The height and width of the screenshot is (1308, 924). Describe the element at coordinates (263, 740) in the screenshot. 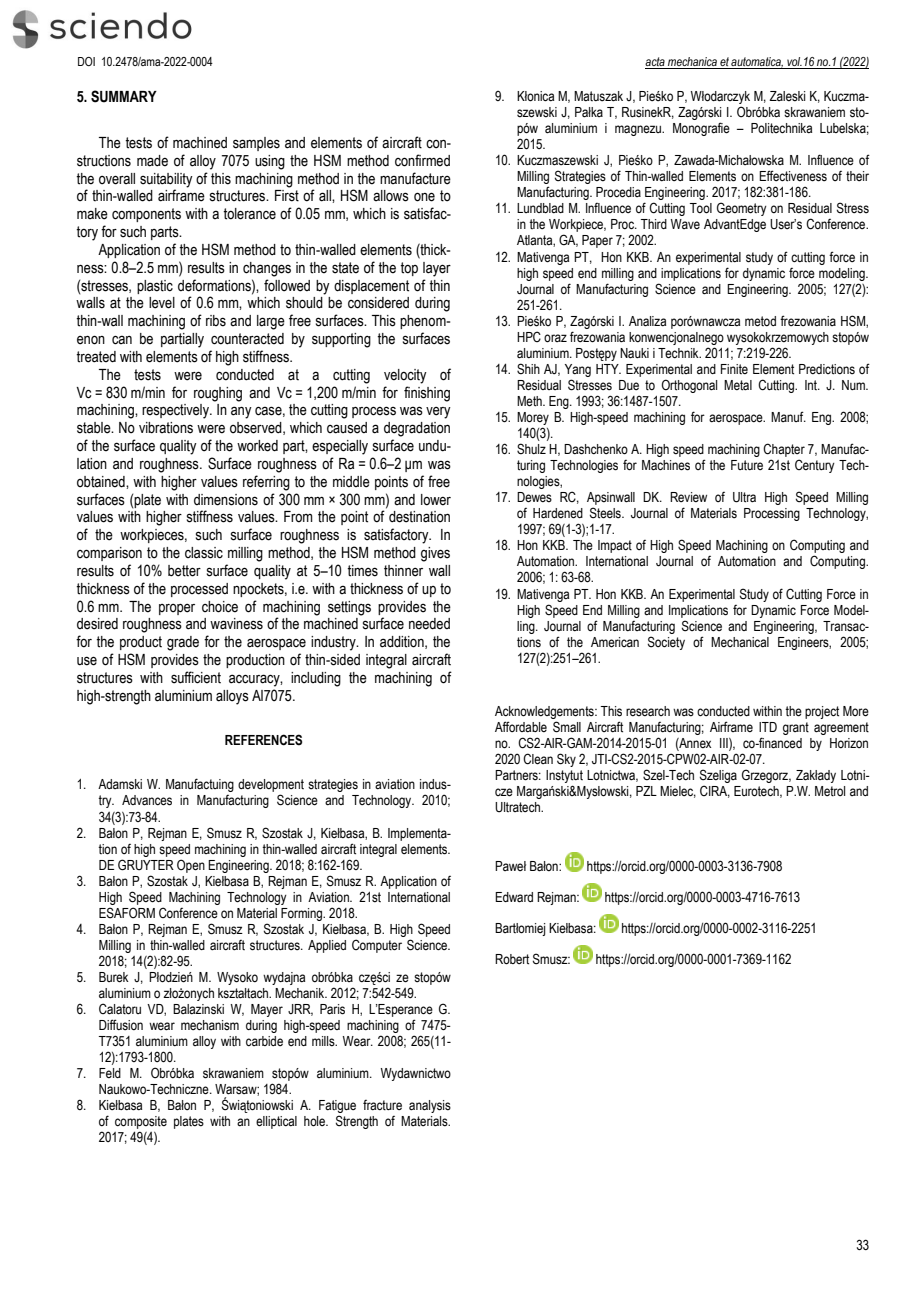

I see `REFERENCES` at that location.
